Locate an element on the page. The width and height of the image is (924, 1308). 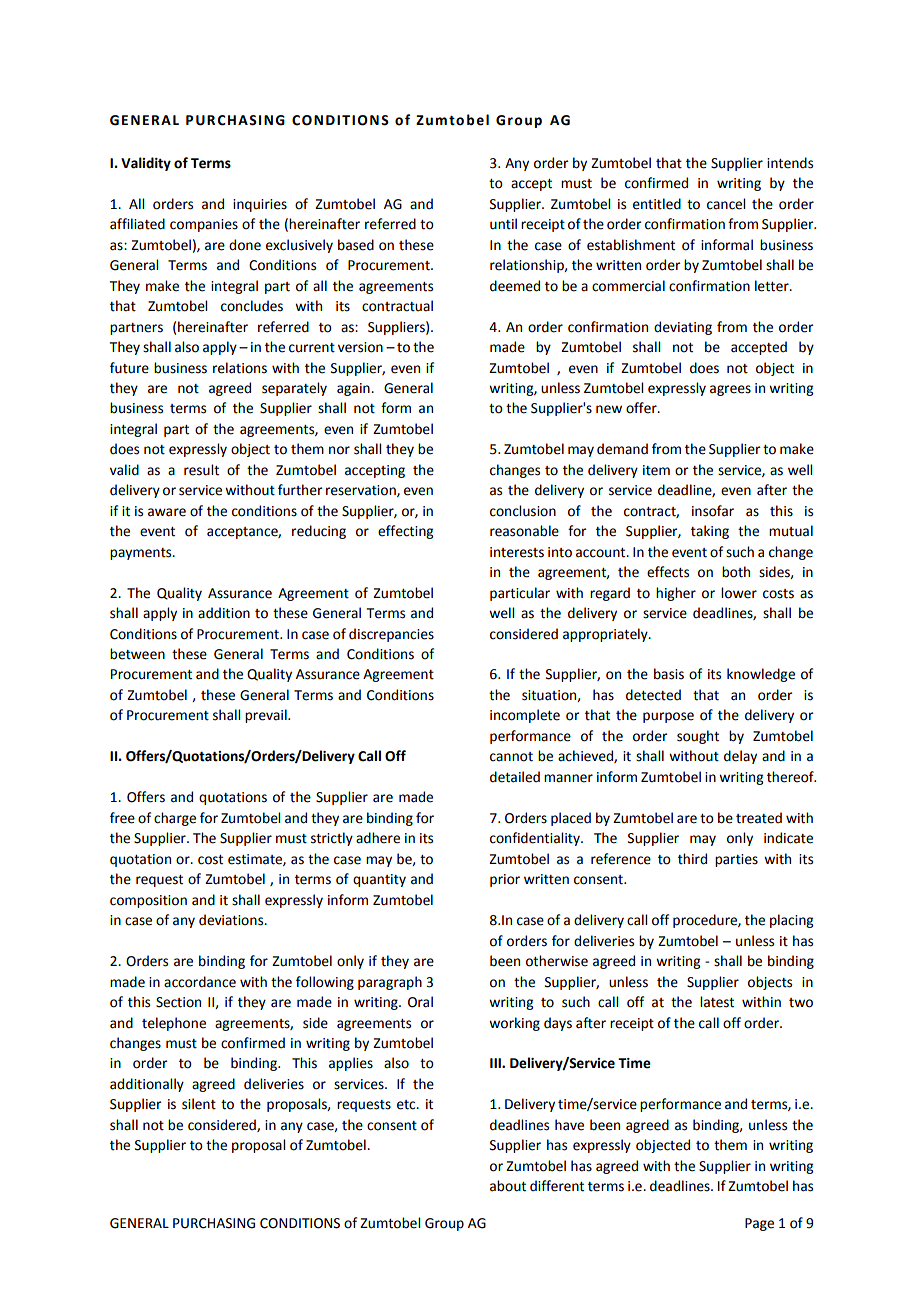
conclusion is located at coordinates (523, 511).
